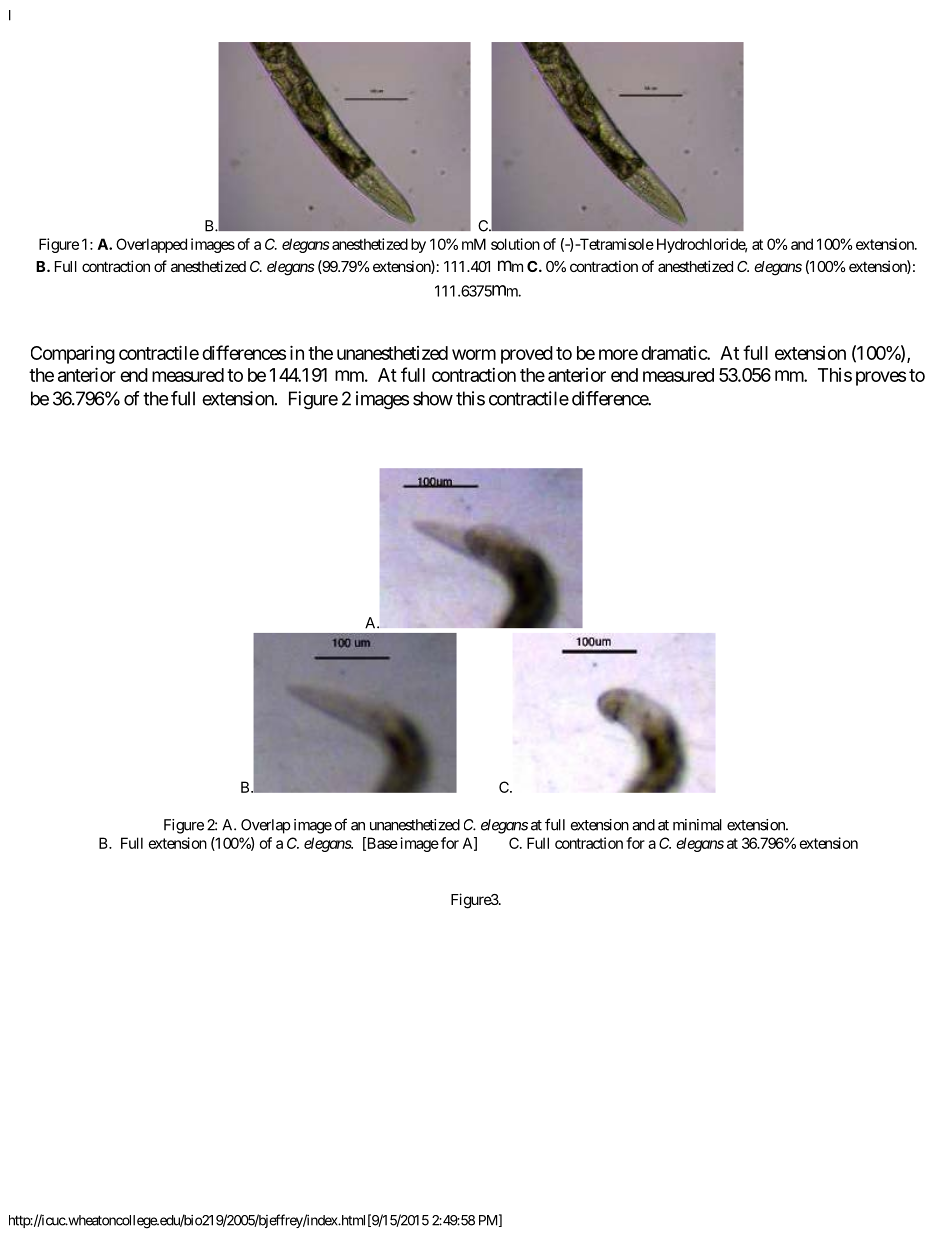  What do you see at coordinates (697, 825) in the screenshot?
I see `minimal` at bounding box center [697, 825].
